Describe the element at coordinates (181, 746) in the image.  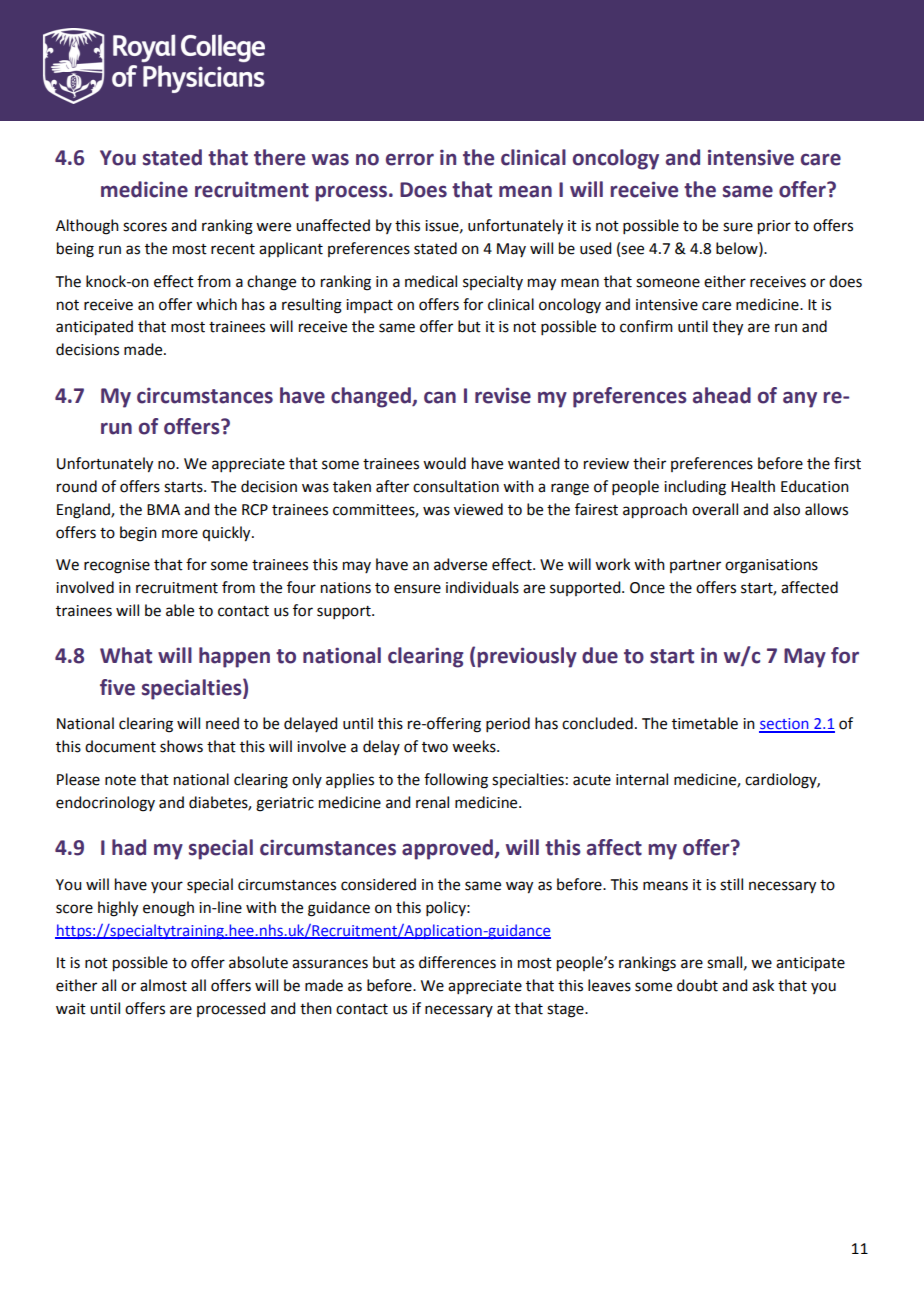
I see `shows` at that location.
